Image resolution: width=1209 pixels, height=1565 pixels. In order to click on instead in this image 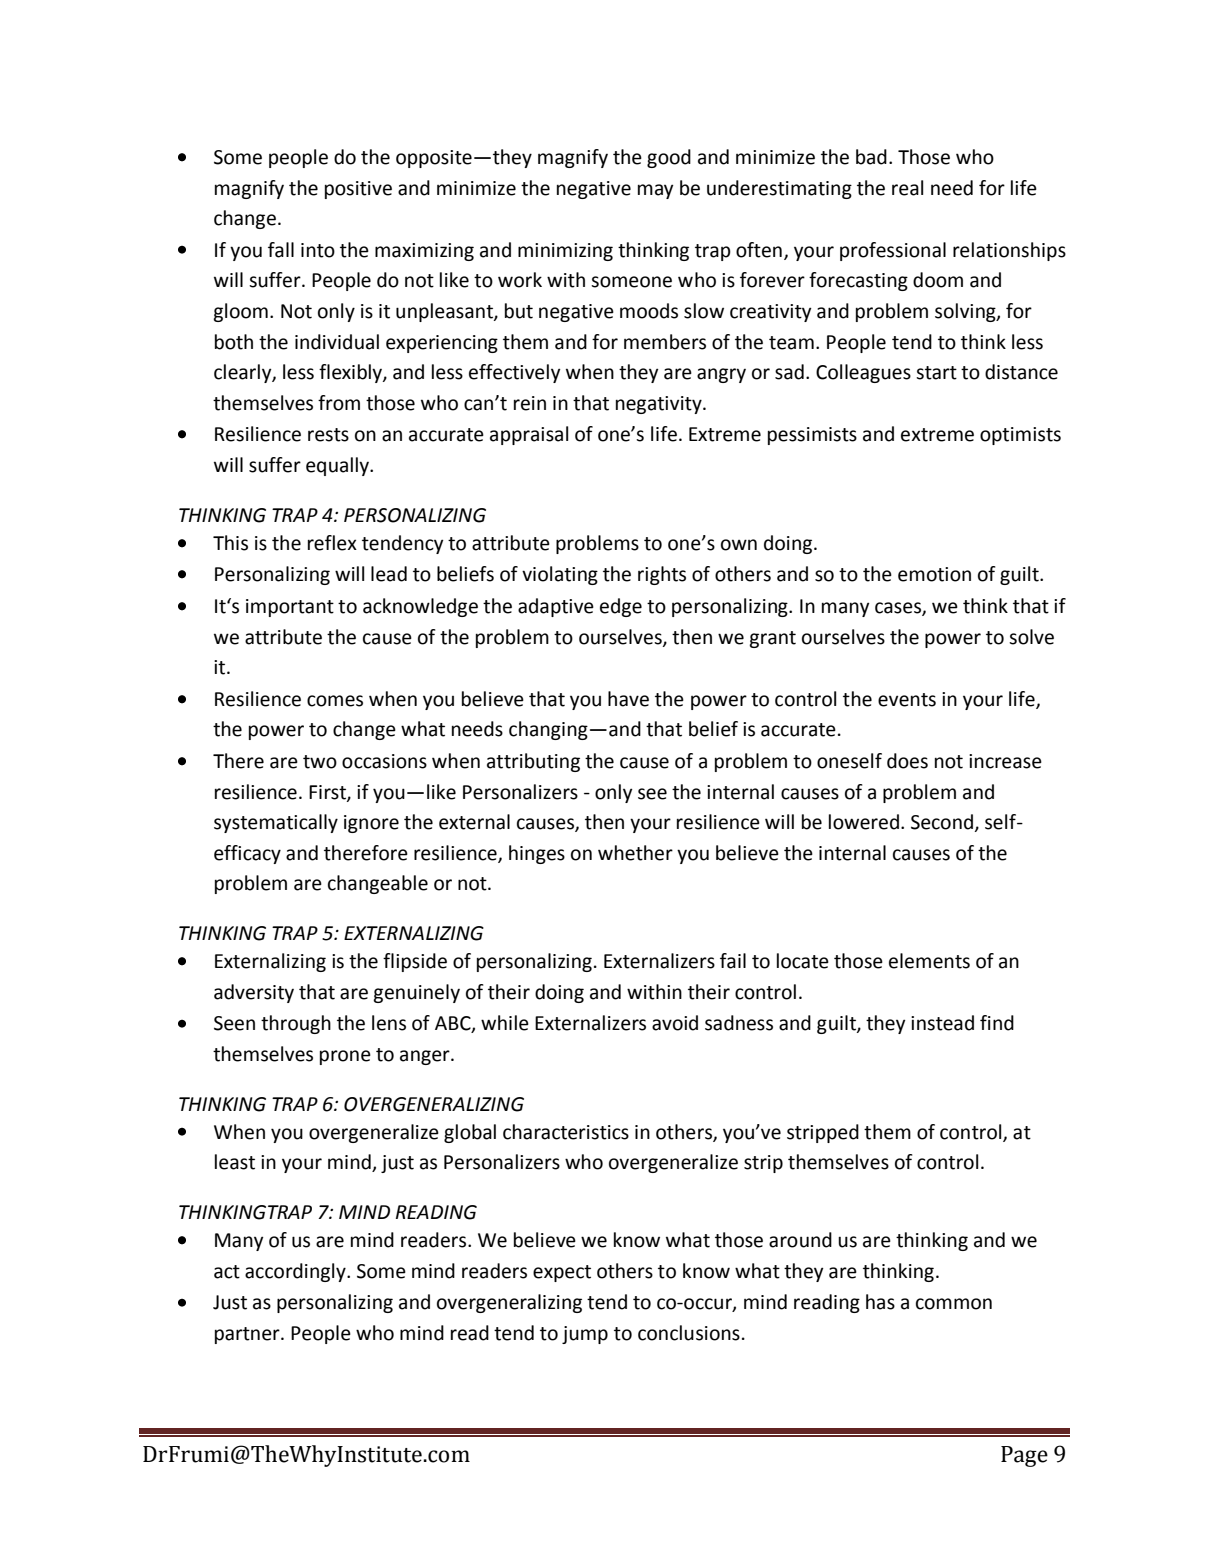, I will do `click(942, 1023)`.
